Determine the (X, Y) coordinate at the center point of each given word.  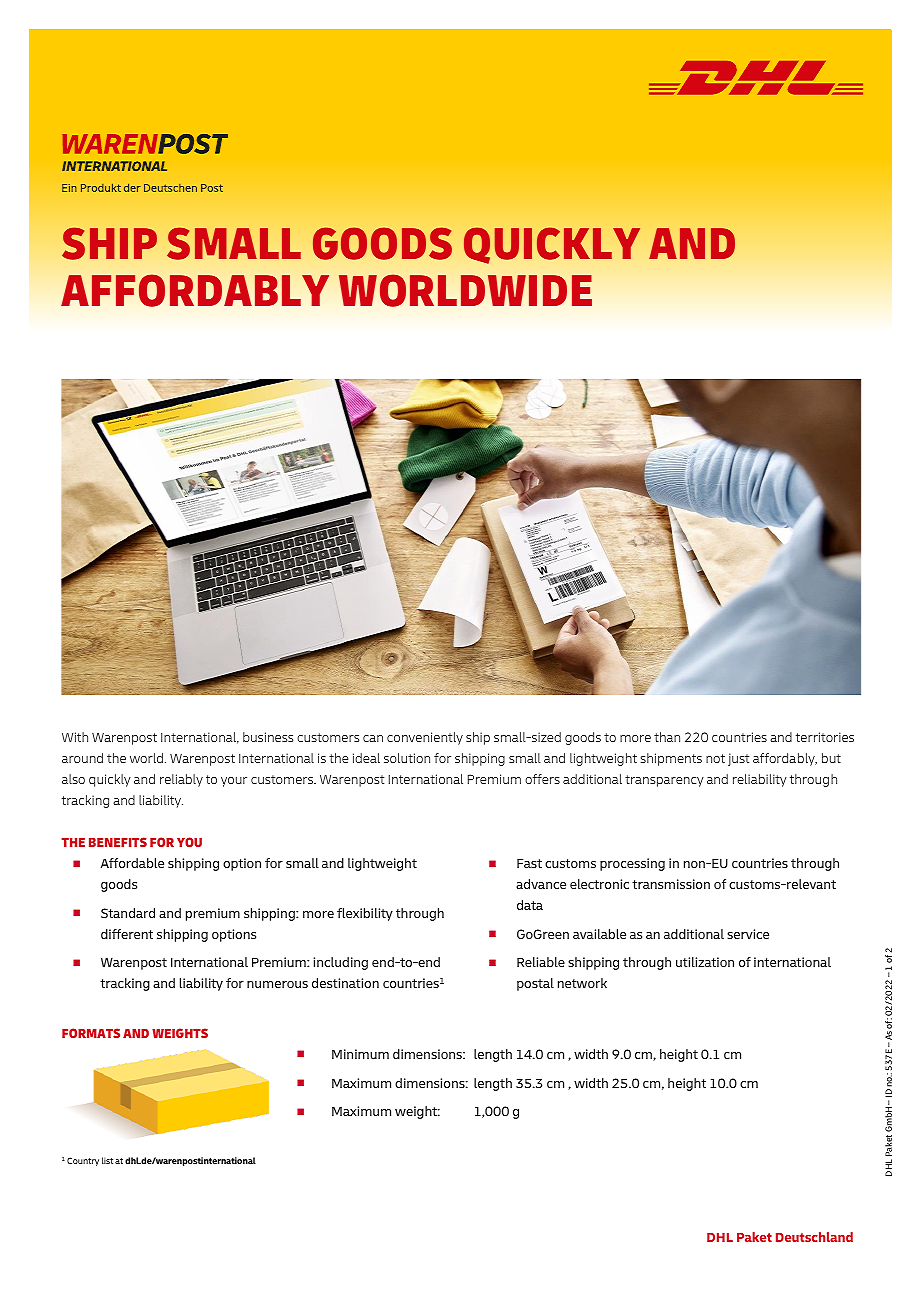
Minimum (360, 1054)
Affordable (132, 863)
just (738, 759)
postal (535, 984)
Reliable (541, 962)
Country (83, 1161)
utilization (705, 962)
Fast (529, 863)
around (82, 758)
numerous (277, 984)
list (107, 1160)
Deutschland (814, 1237)
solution (407, 758)
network (582, 983)
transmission (671, 884)
